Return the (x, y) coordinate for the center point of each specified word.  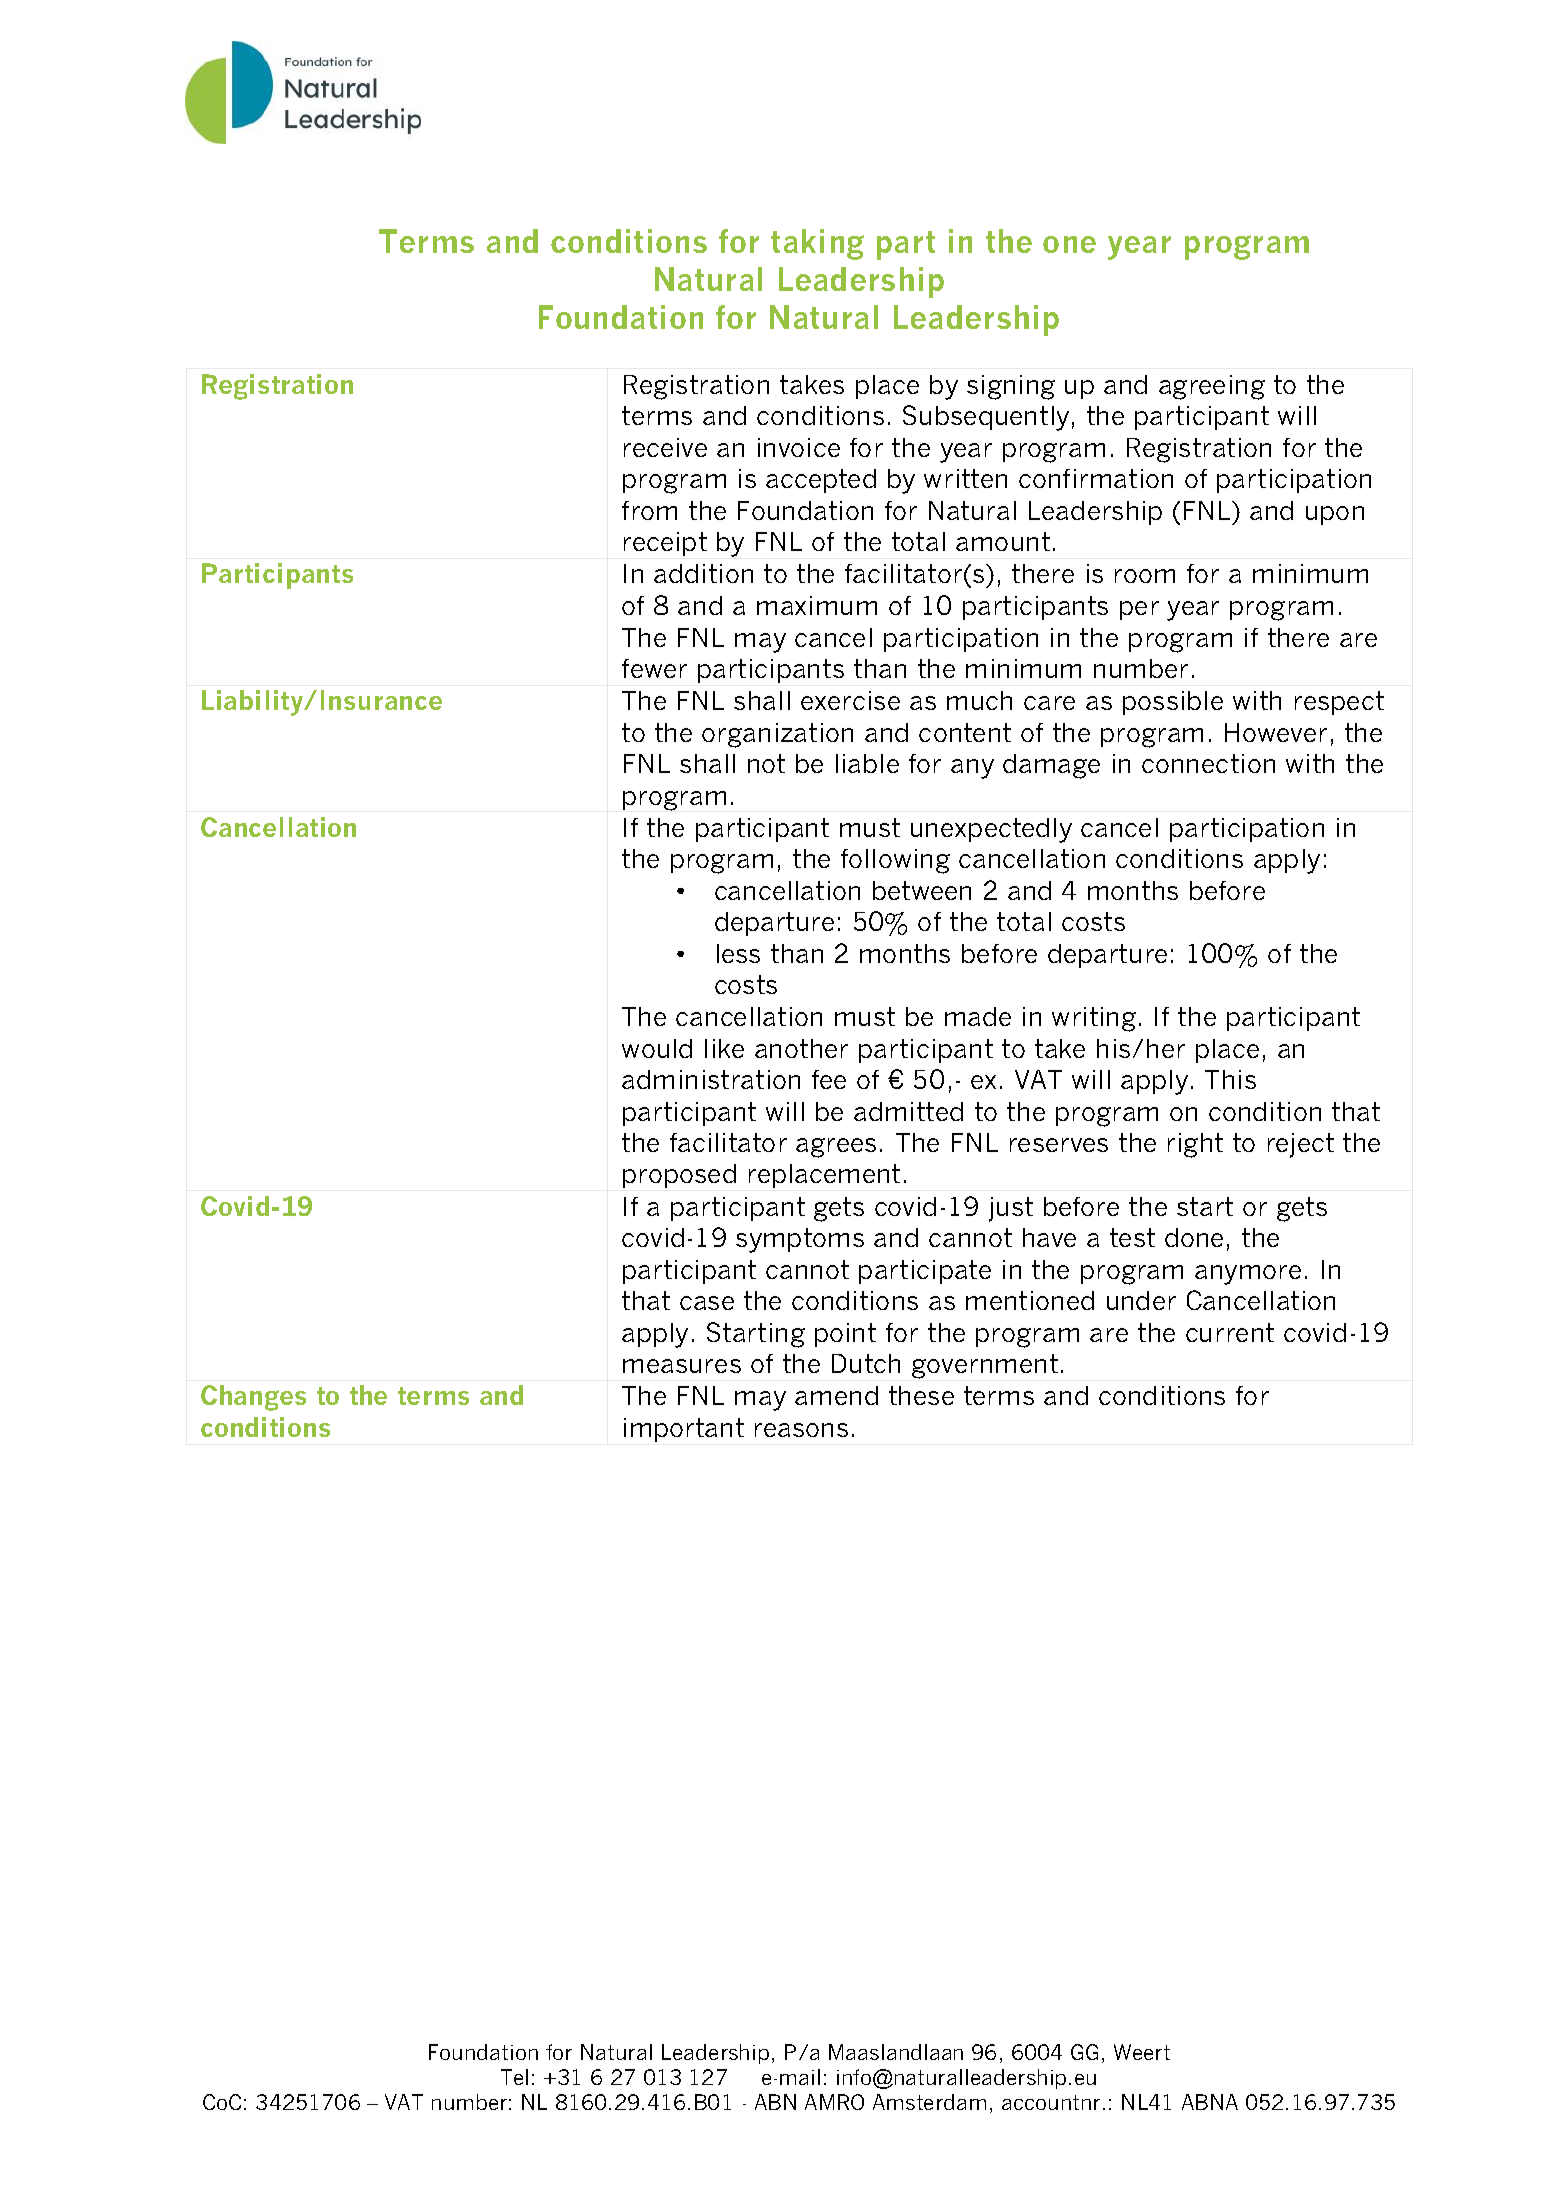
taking (817, 244)
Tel (514, 2077)
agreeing (1212, 387)
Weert (1142, 2052)
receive (665, 447)
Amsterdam (929, 2102)
